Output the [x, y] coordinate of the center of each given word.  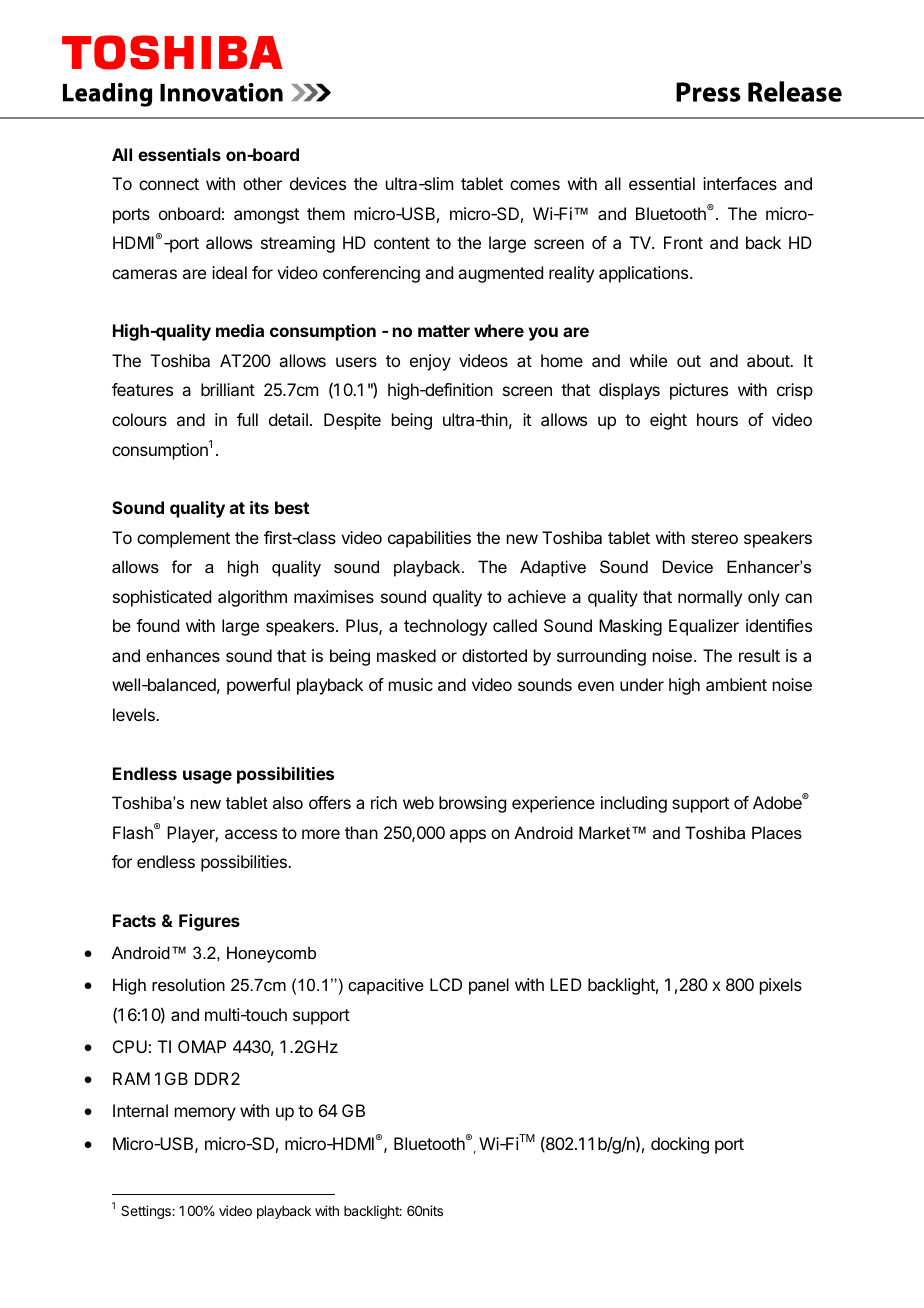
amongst [266, 216]
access [251, 834]
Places [777, 832]
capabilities [429, 539]
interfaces [740, 183]
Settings [147, 1212]
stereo [714, 538]
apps [468, 836]
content [402, 243]
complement [183, 539]
